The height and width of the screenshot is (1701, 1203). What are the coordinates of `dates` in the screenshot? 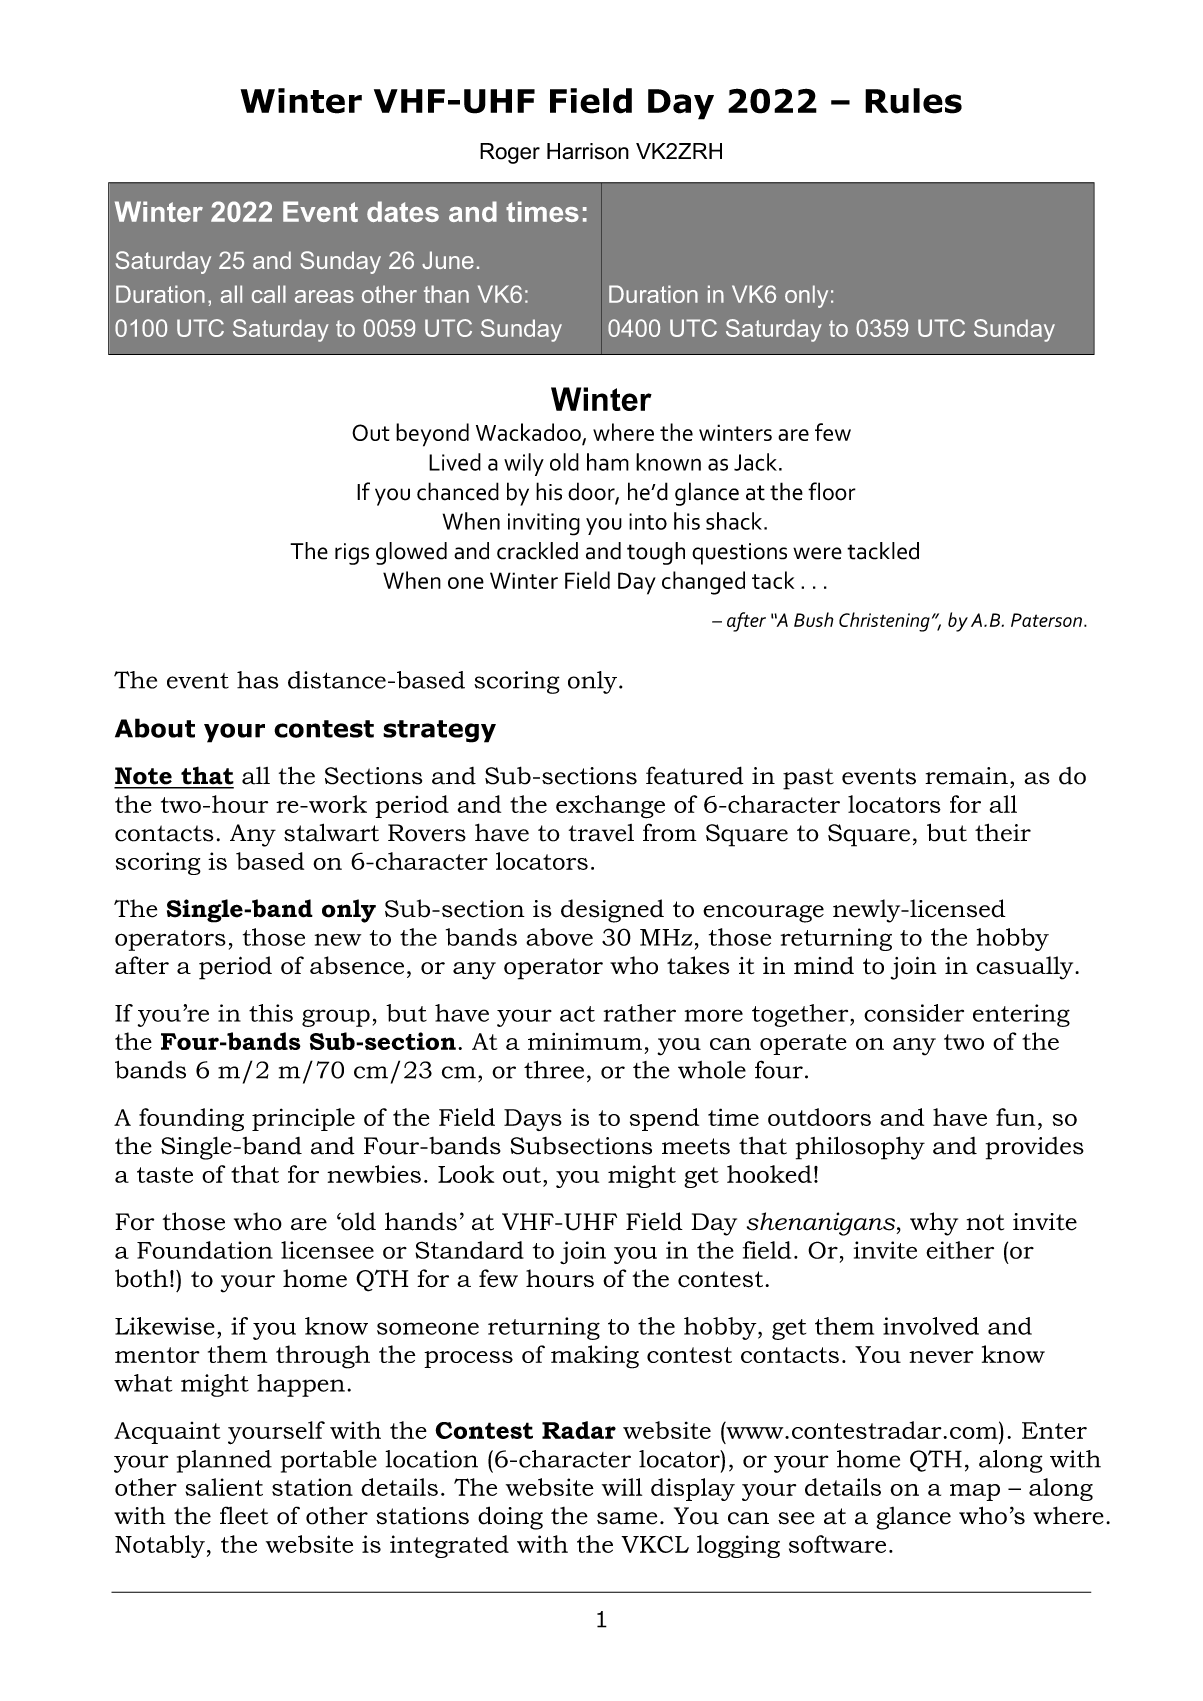 It's located at (403, 211).
